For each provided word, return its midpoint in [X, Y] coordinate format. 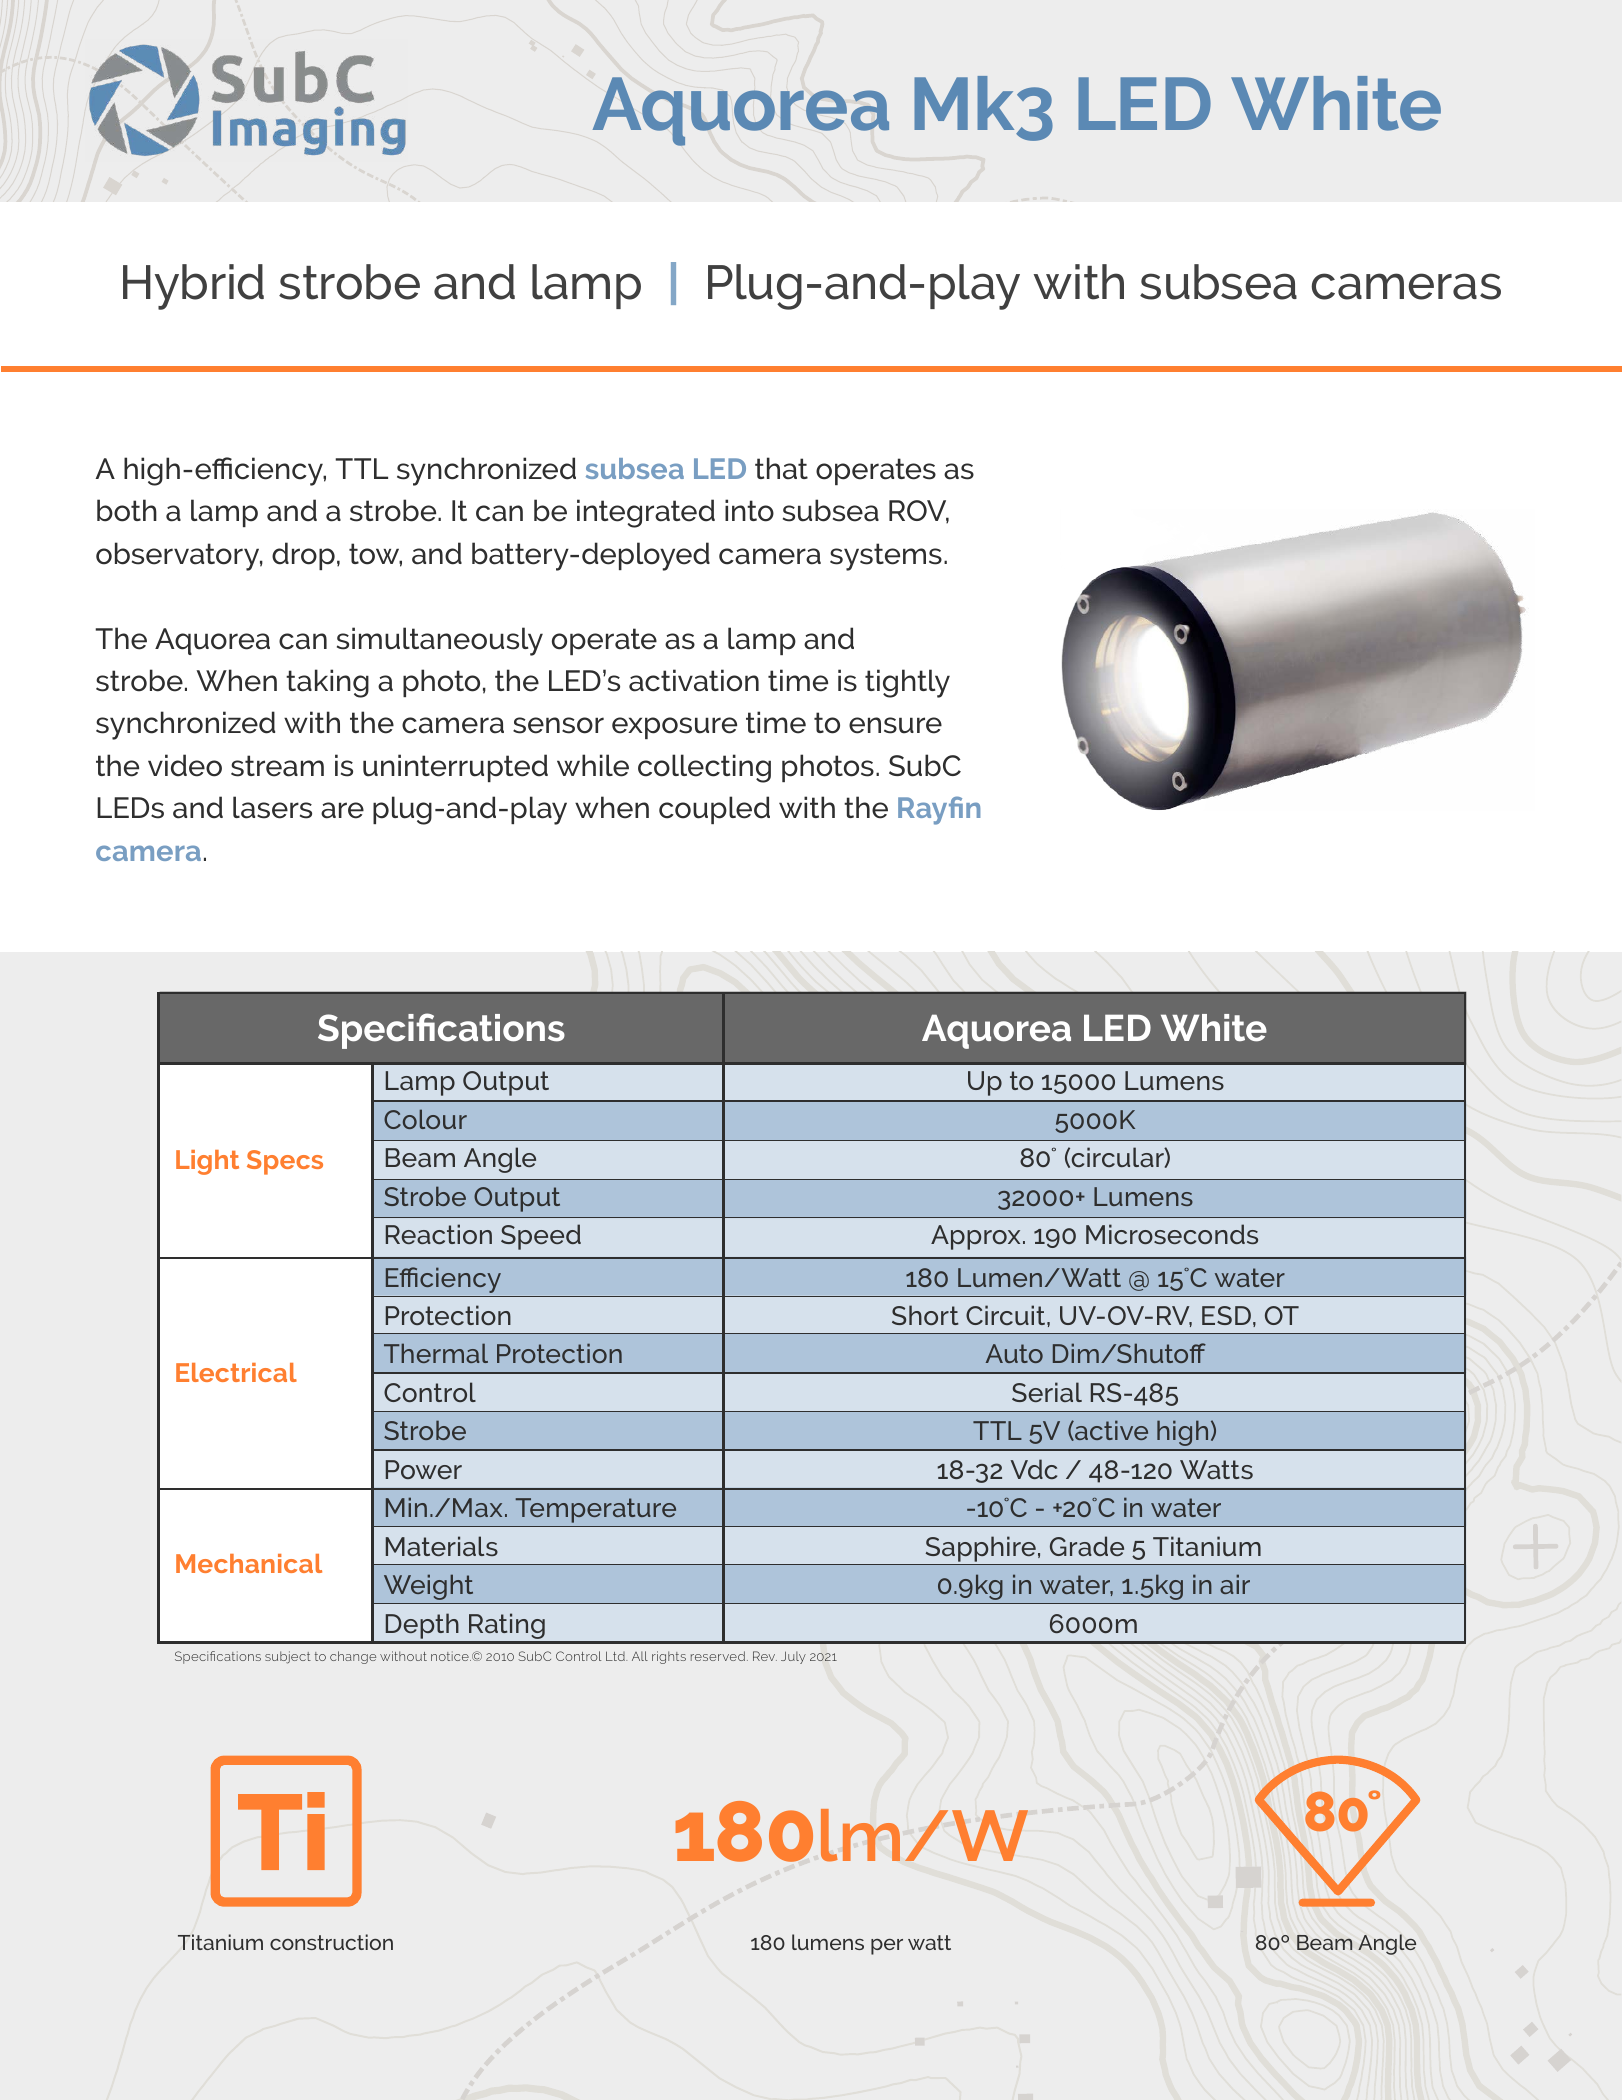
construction [331, 1942]
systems [886, 557]
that [781, 468]
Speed [541, 1237]
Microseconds [1172, 1234]
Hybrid [193, 287]
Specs [285, 1162]
